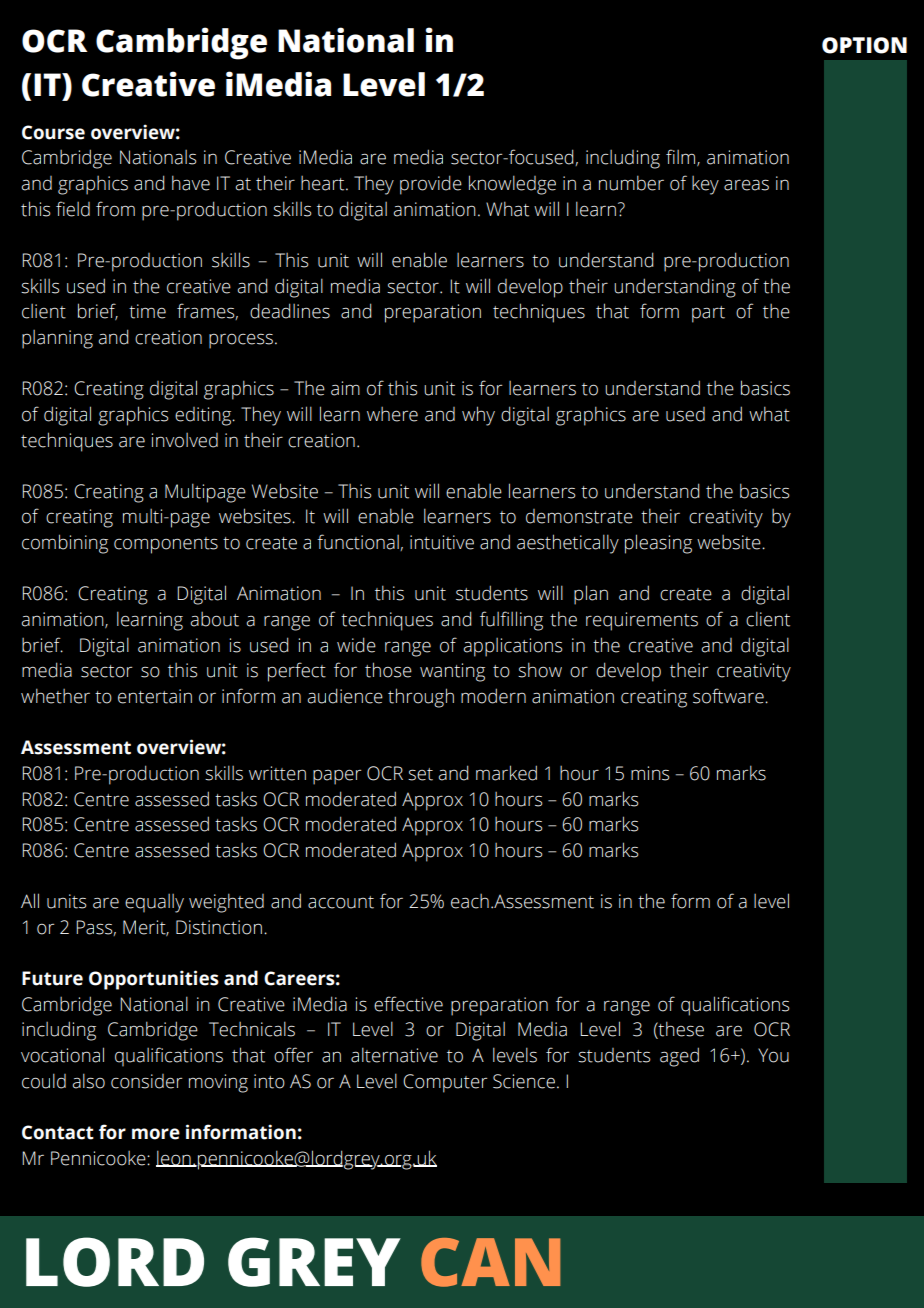 The image size is (924, 1308). What do you see at coordinates (452, 672) in the screenshot?
I see `wanting` at bounding box center [452, 672].
